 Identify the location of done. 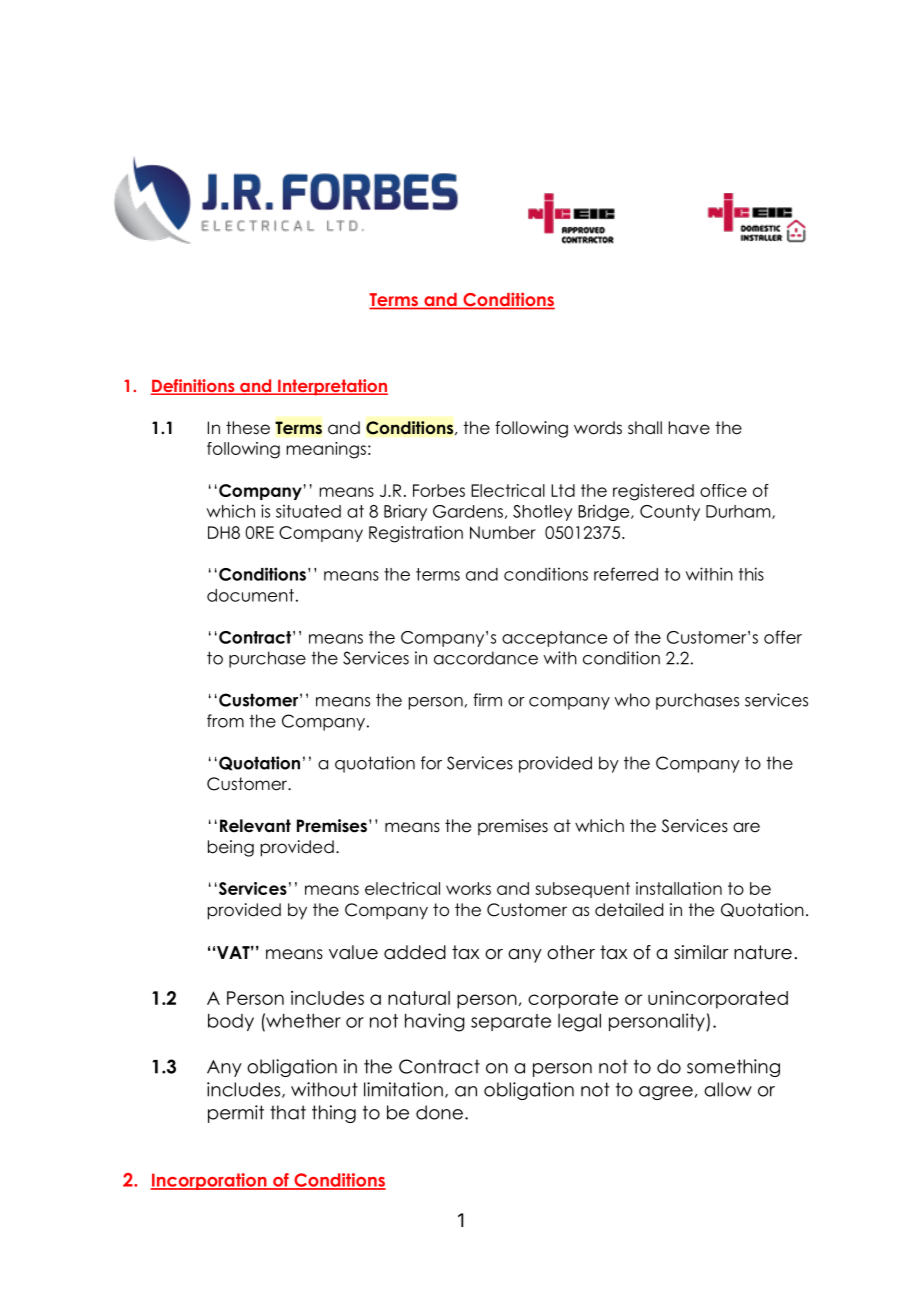
(439, 1112).
